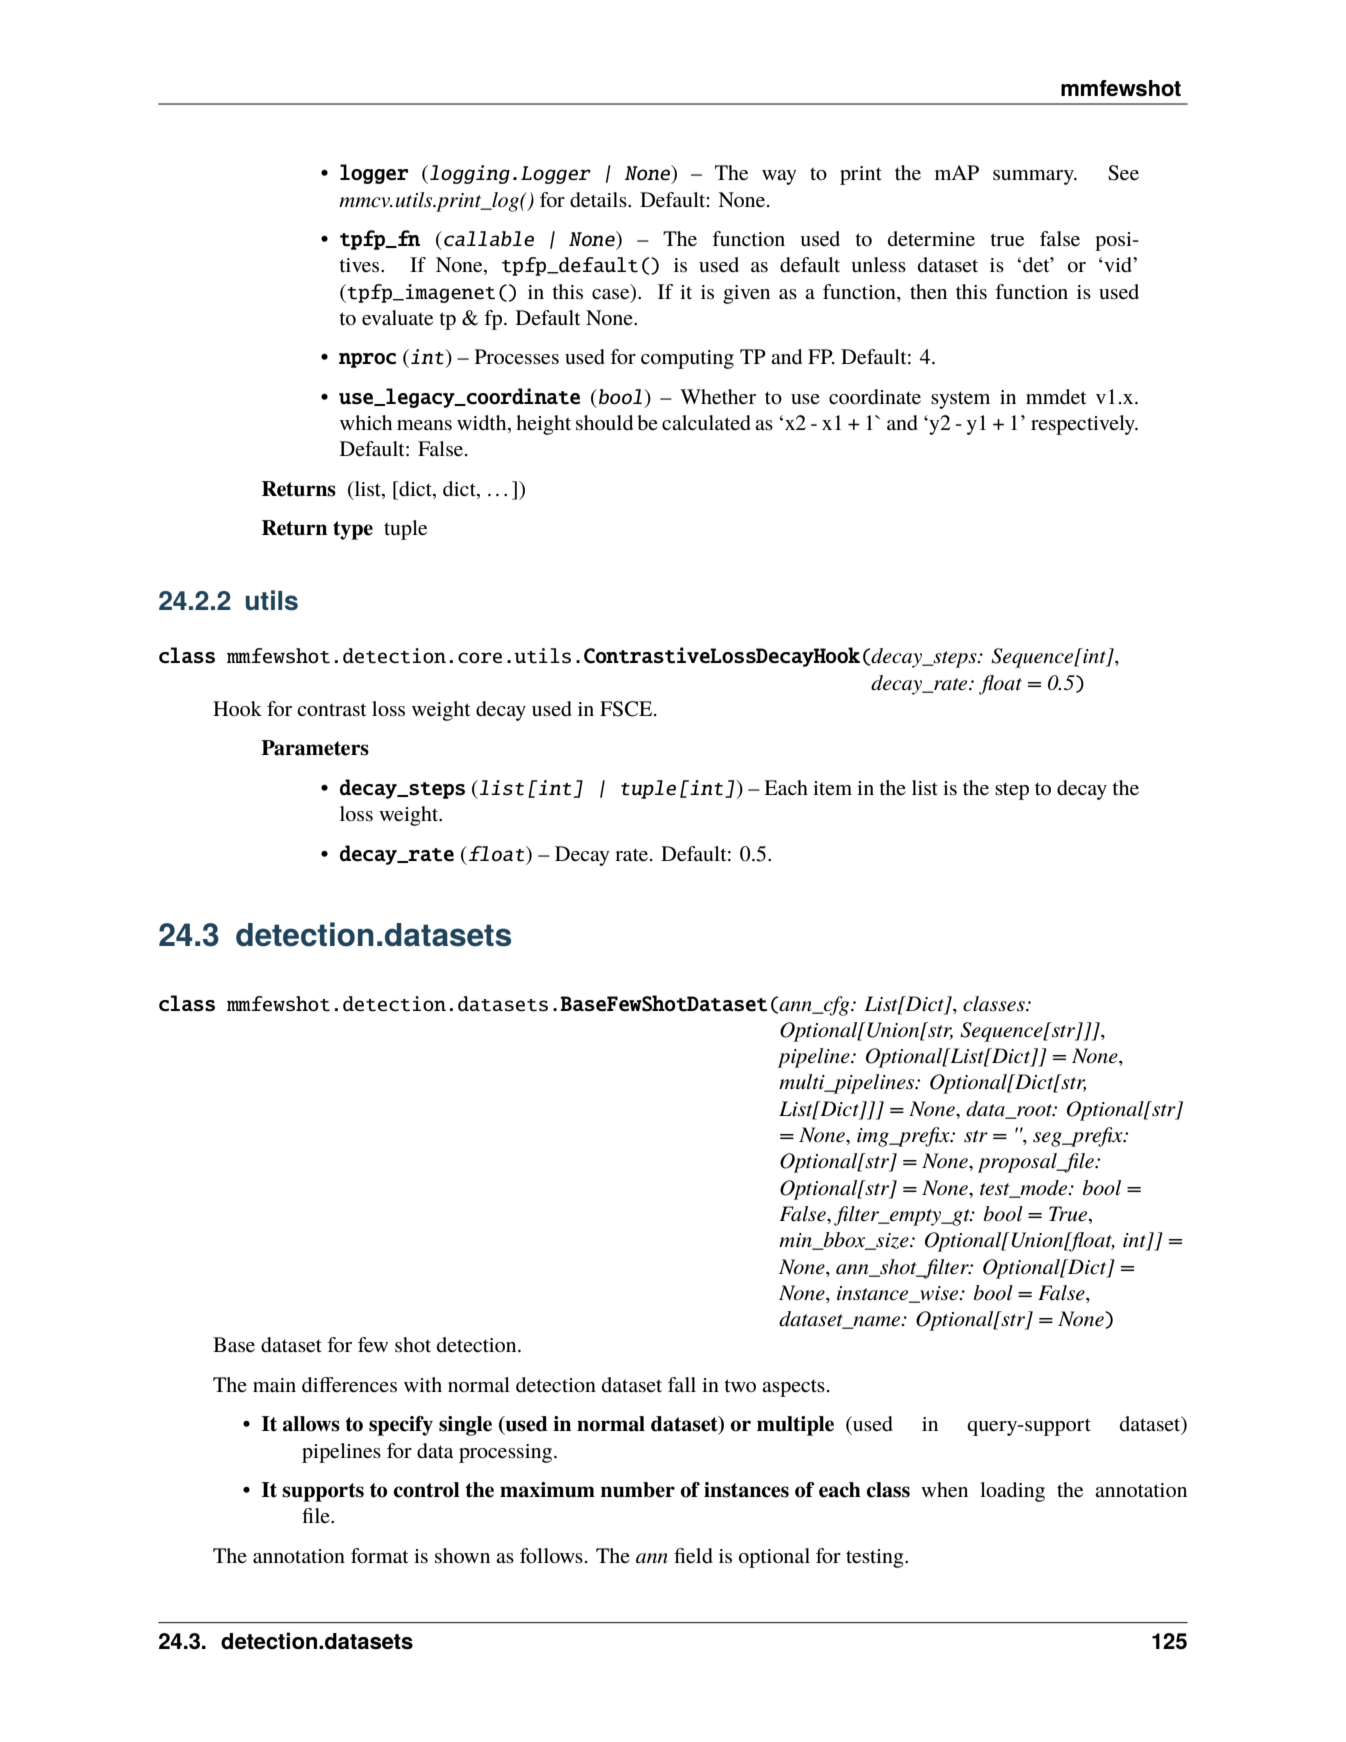  What do you see at coordinates (1012, 1492) in the screenshot?
I see `loading` at bounding box center [1012, 1492].
